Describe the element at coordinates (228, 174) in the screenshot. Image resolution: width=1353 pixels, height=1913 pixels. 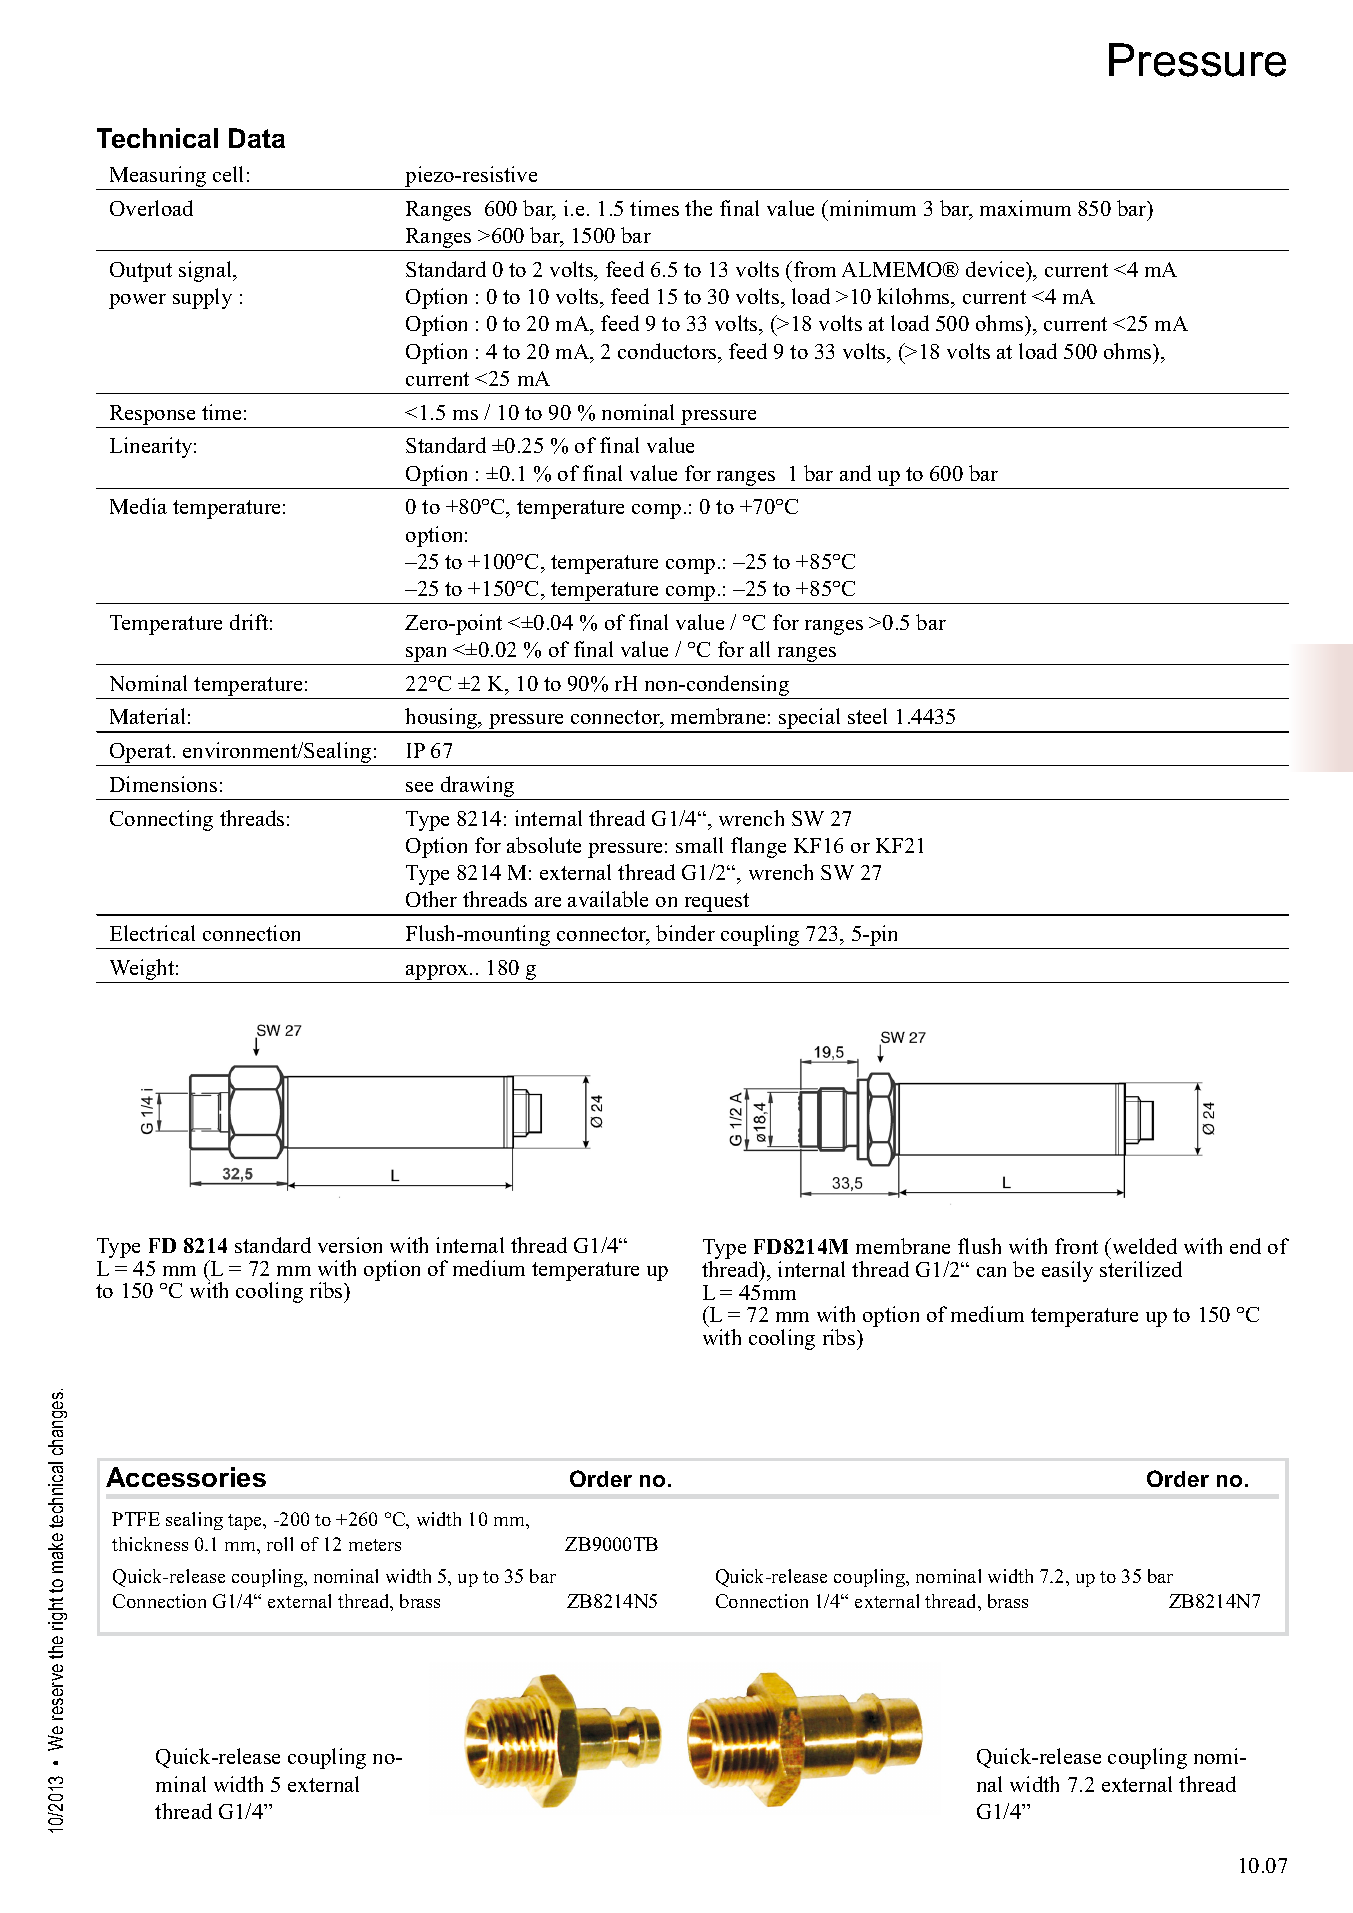
I see `cell` at that location.
